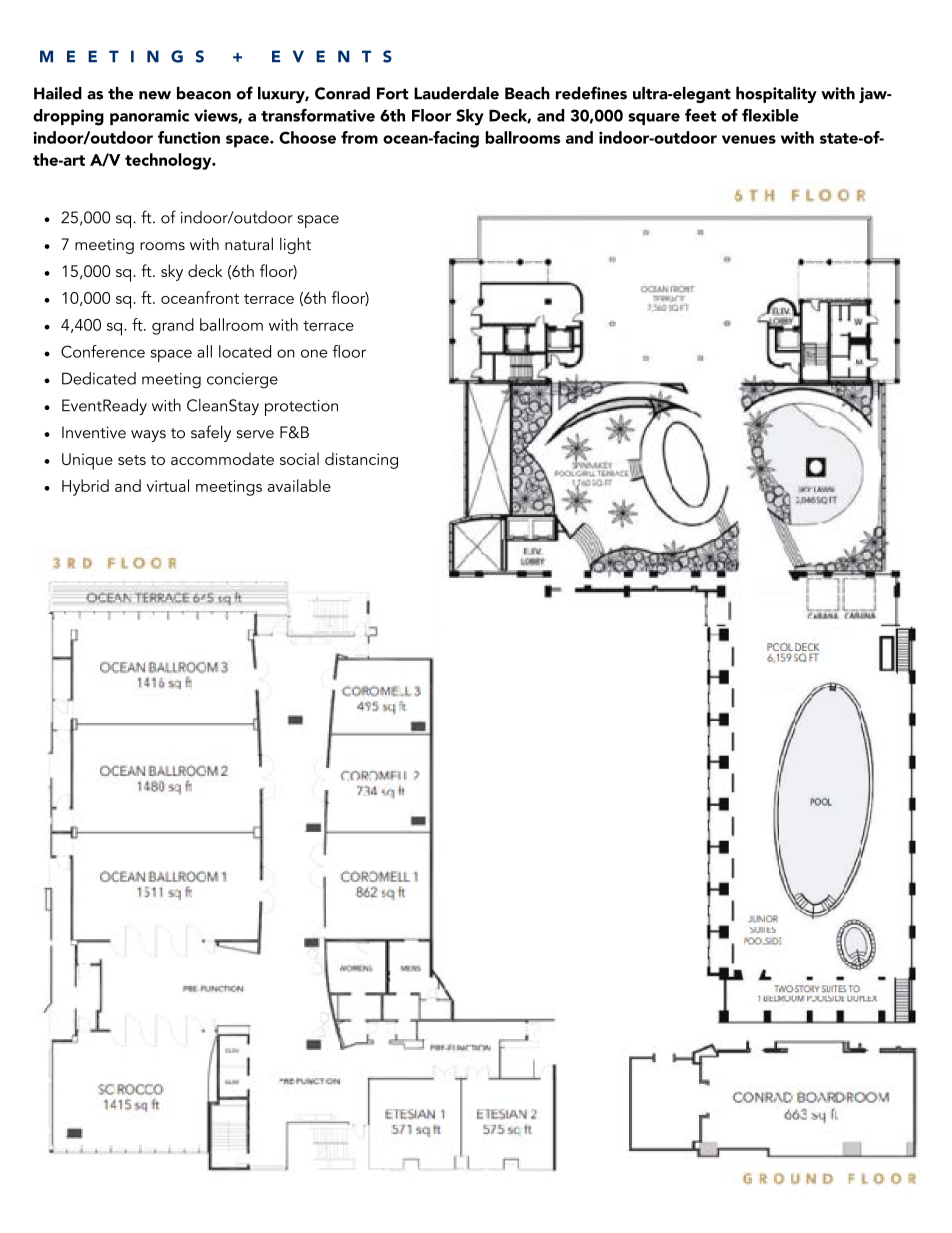  Describe the element at coordinates (393, 93) in the screenshot. I see `Fort` at that location.
